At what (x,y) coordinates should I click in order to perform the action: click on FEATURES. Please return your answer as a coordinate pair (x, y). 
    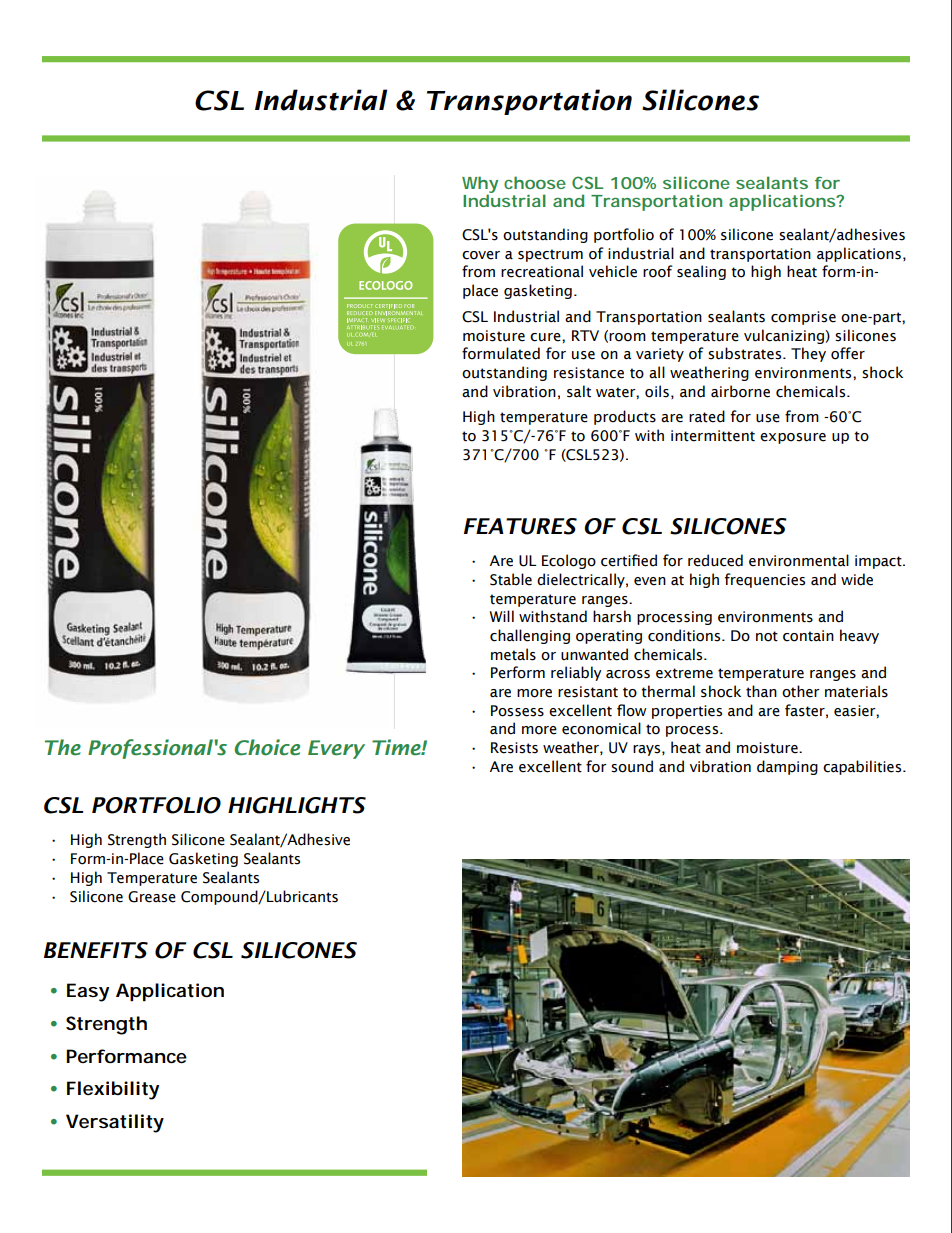
    Looking at the image, I should click on (520, 526).
